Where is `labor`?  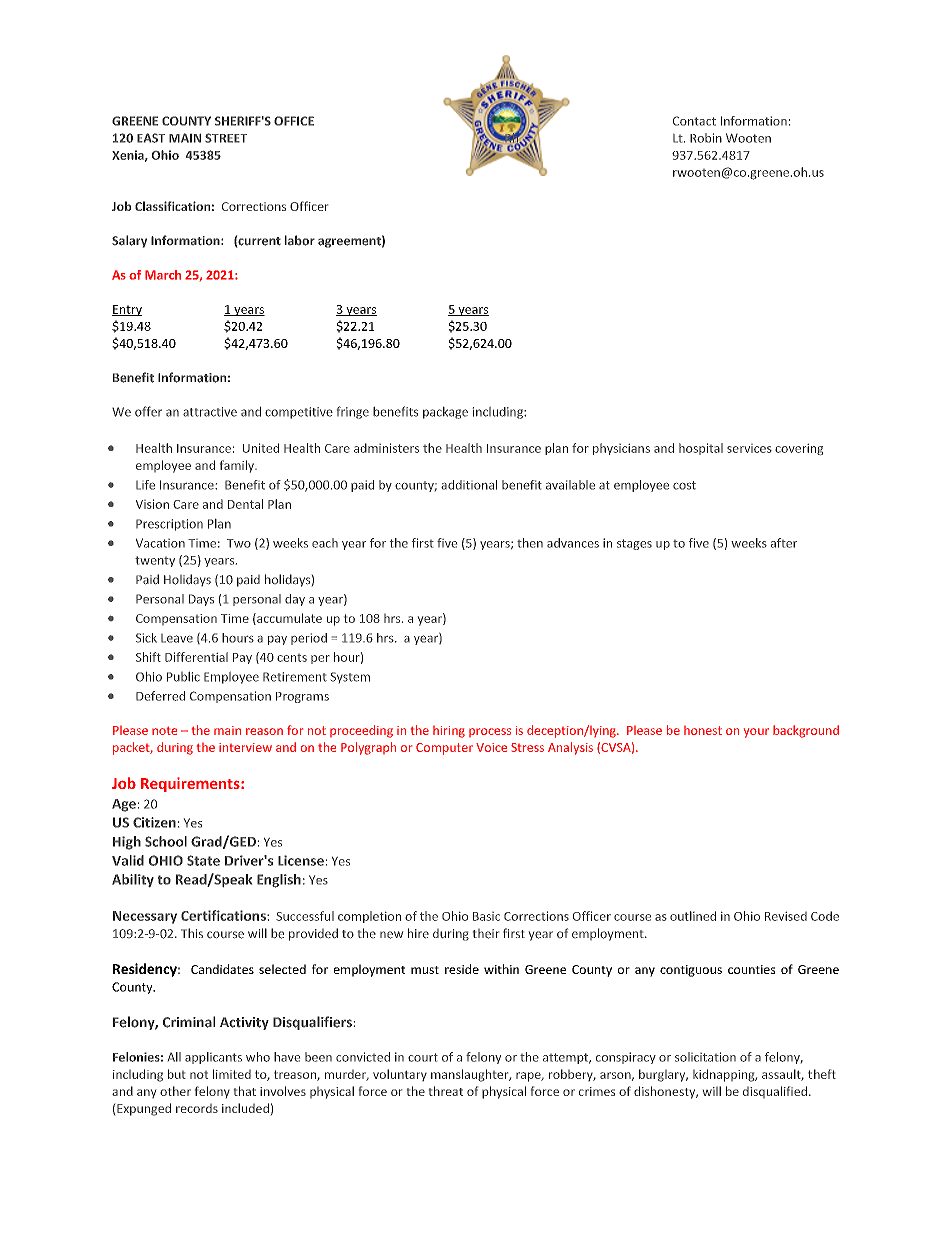
labor is located at coordinates (300, 240).
